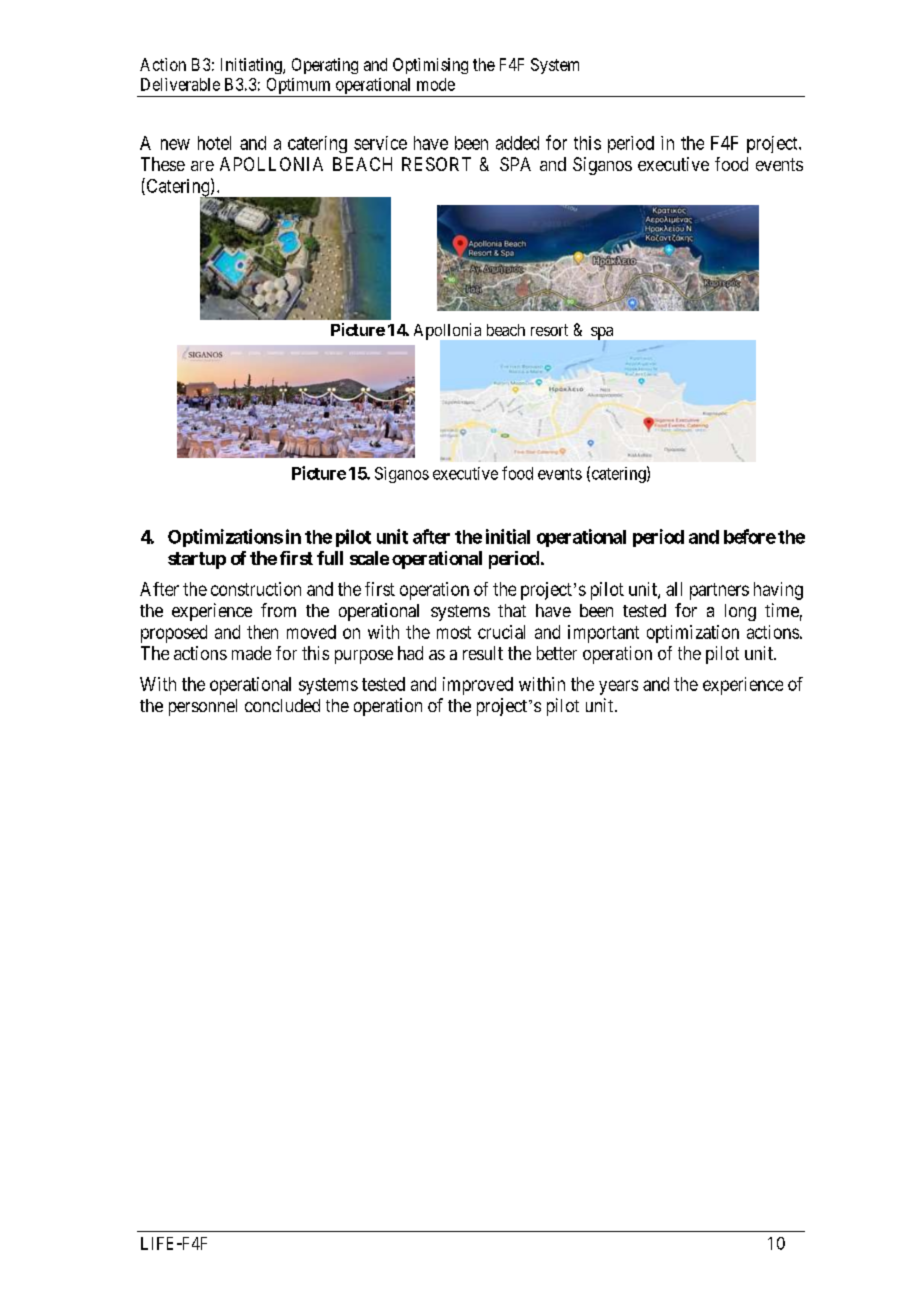 The height and width of the page is (1308, 924). I want to click on initial, so click(508, 536).
